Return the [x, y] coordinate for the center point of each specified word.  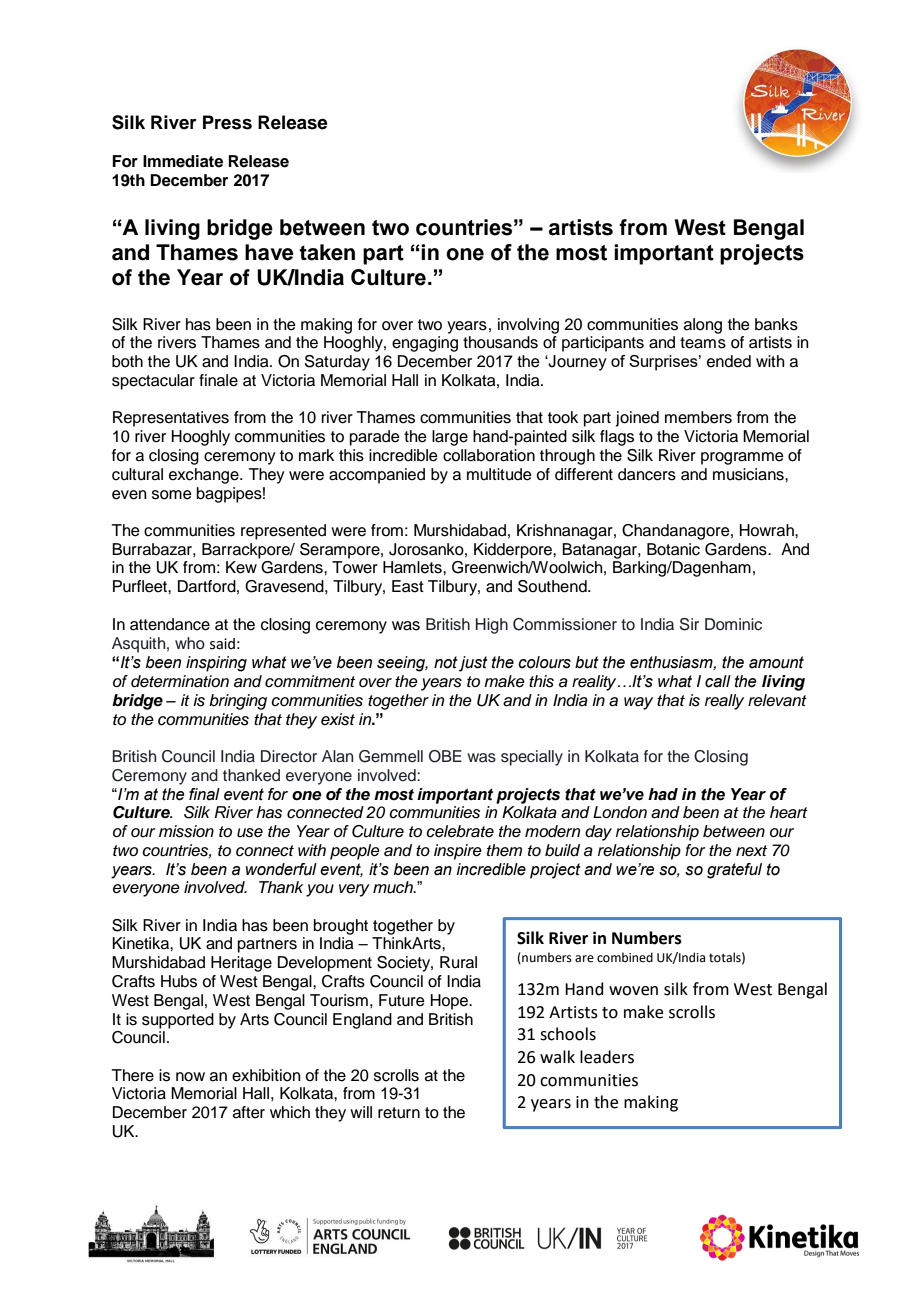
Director [289, 756]
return [399, 1113]
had [663, 794]
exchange [205, 476]
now [190, 1077]
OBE [445, 756]
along [703, 326]
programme [742, 458]
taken [327, 252]
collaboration [489, 455]
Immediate [183, 161]
